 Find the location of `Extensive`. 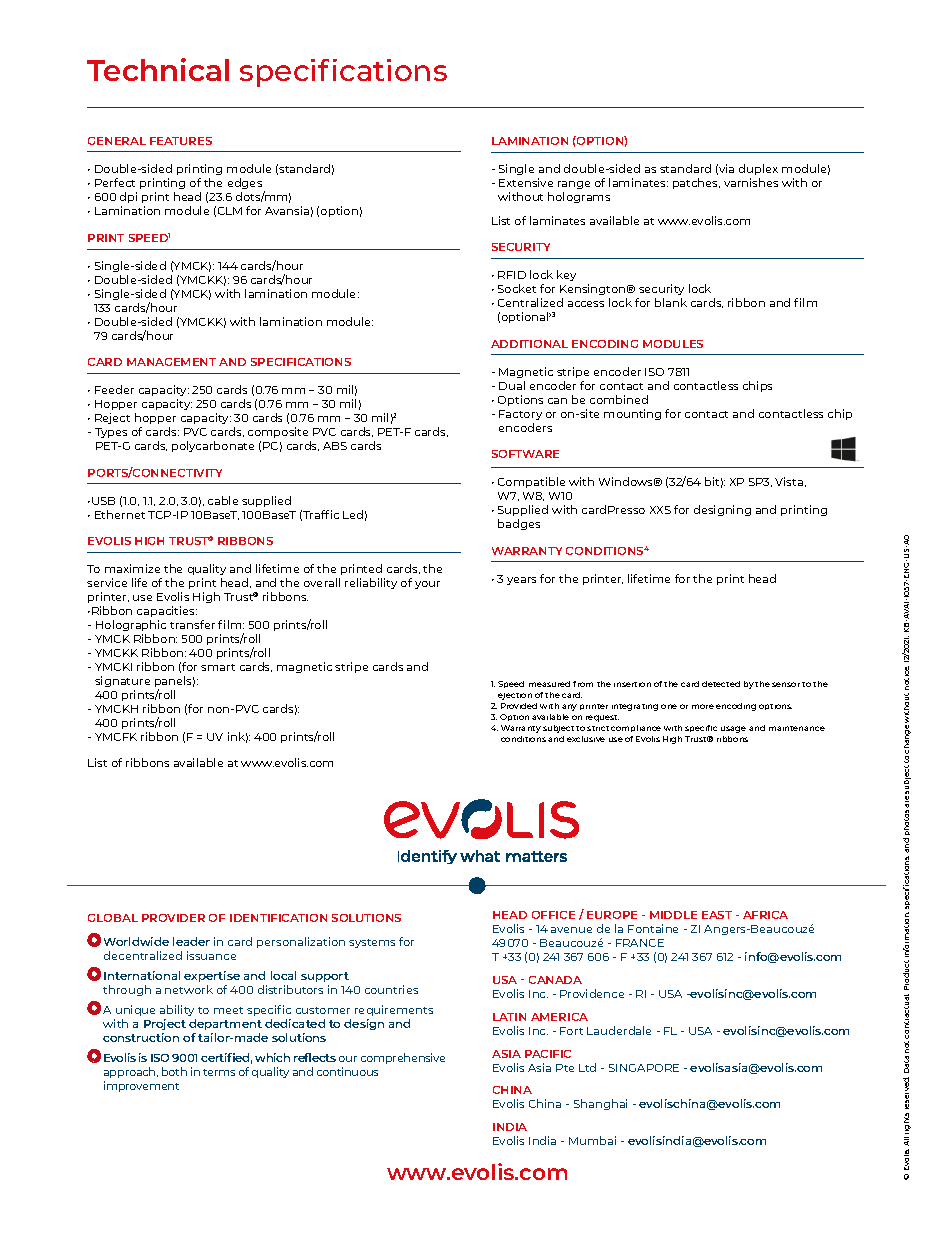

Extensive is located at coordinates (526, 182).
